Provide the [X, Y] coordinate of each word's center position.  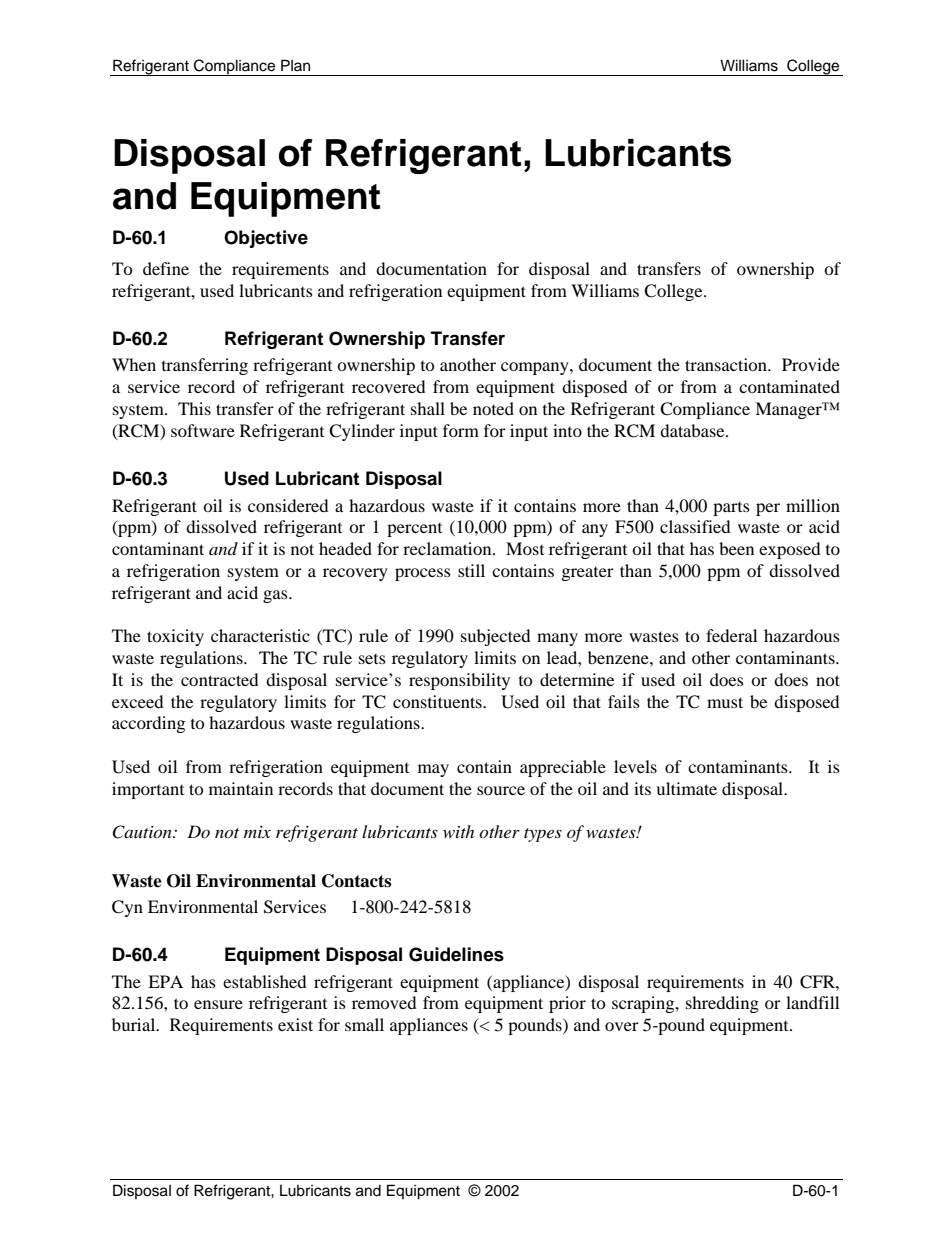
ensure [218, 1004]
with [458, 831]
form [461, 430]
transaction [727, 364]
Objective [266, 239]
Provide [811, 364]
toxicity [175, 637]
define [166, 268]
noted [493, 408]
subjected [495, 637]
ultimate [686, 788]
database [693, 430]
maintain [241, 788]
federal [731, 635]
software [203, 430]
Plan [295, 65]
